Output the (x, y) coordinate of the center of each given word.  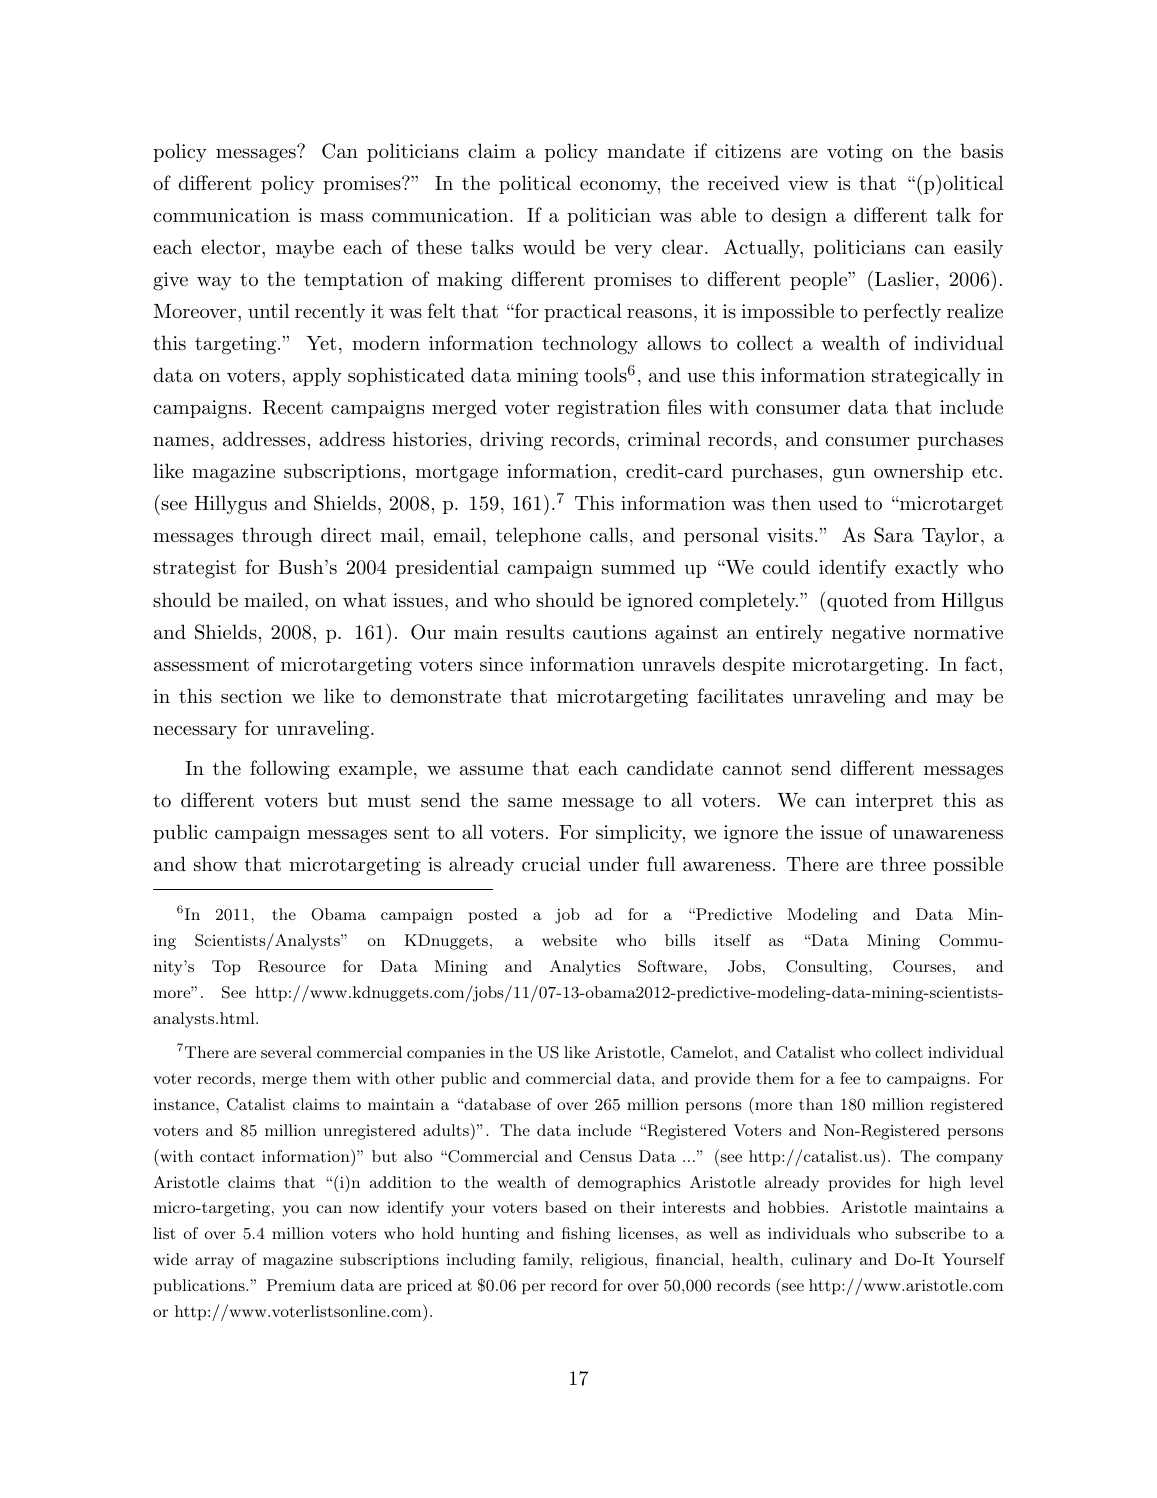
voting (855, 153)
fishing (586, 1235)
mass (341, 217)
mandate (646, 151)
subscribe (931, 1233)
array (214, 1263)
